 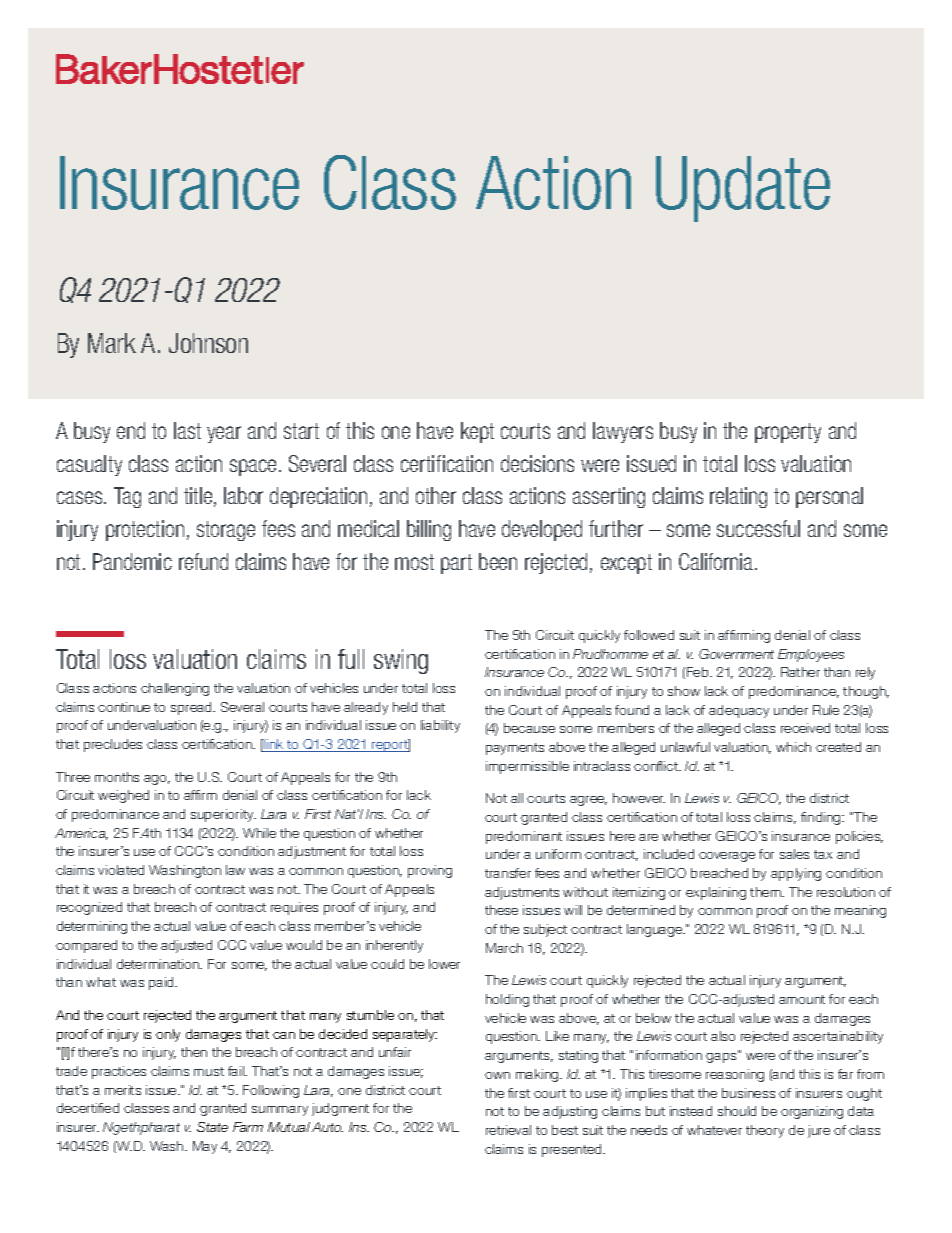 I want to click on violated, so click(x=121, y=870).
